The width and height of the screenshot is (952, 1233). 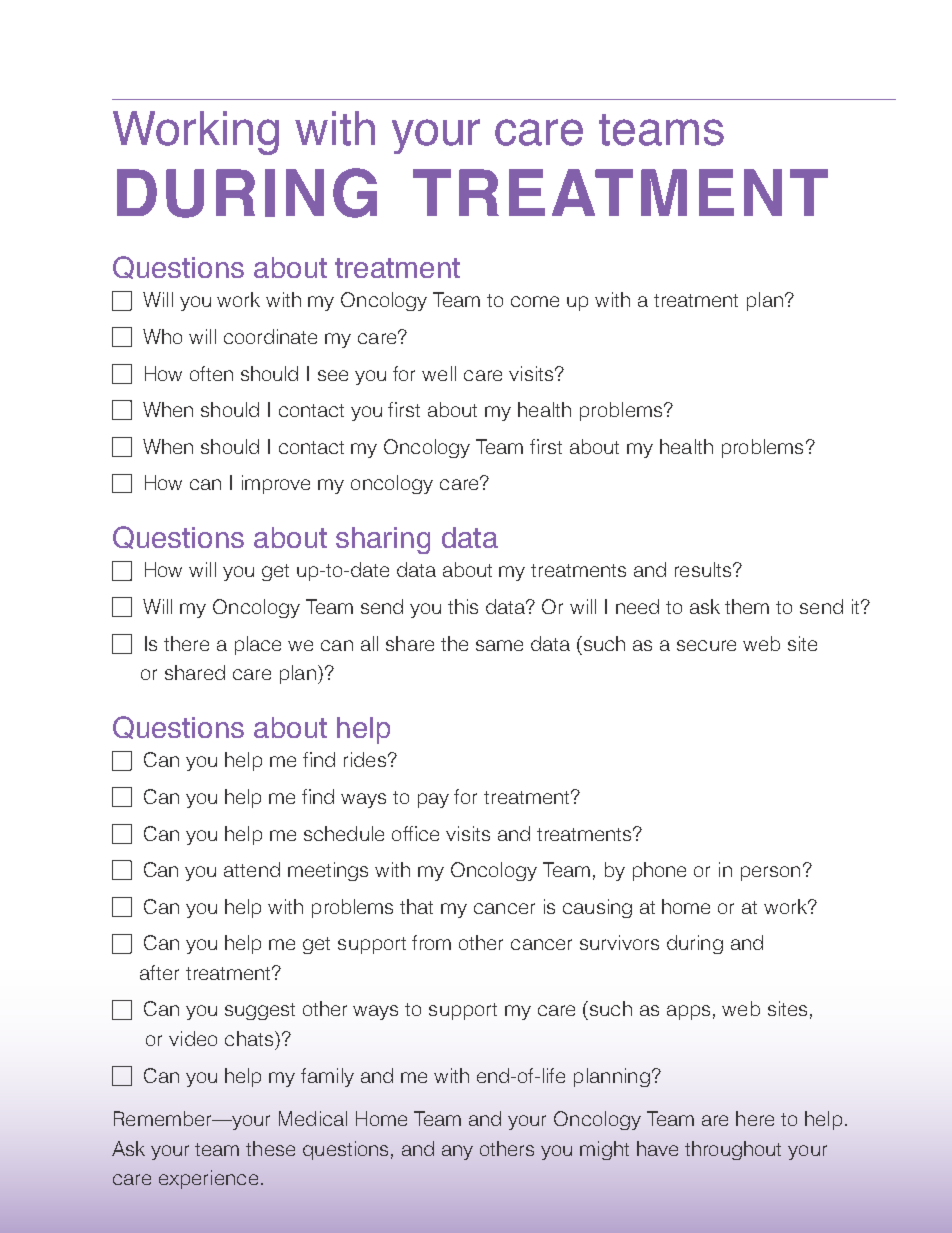 I want to click on secure, so click(x=706, y=645).
